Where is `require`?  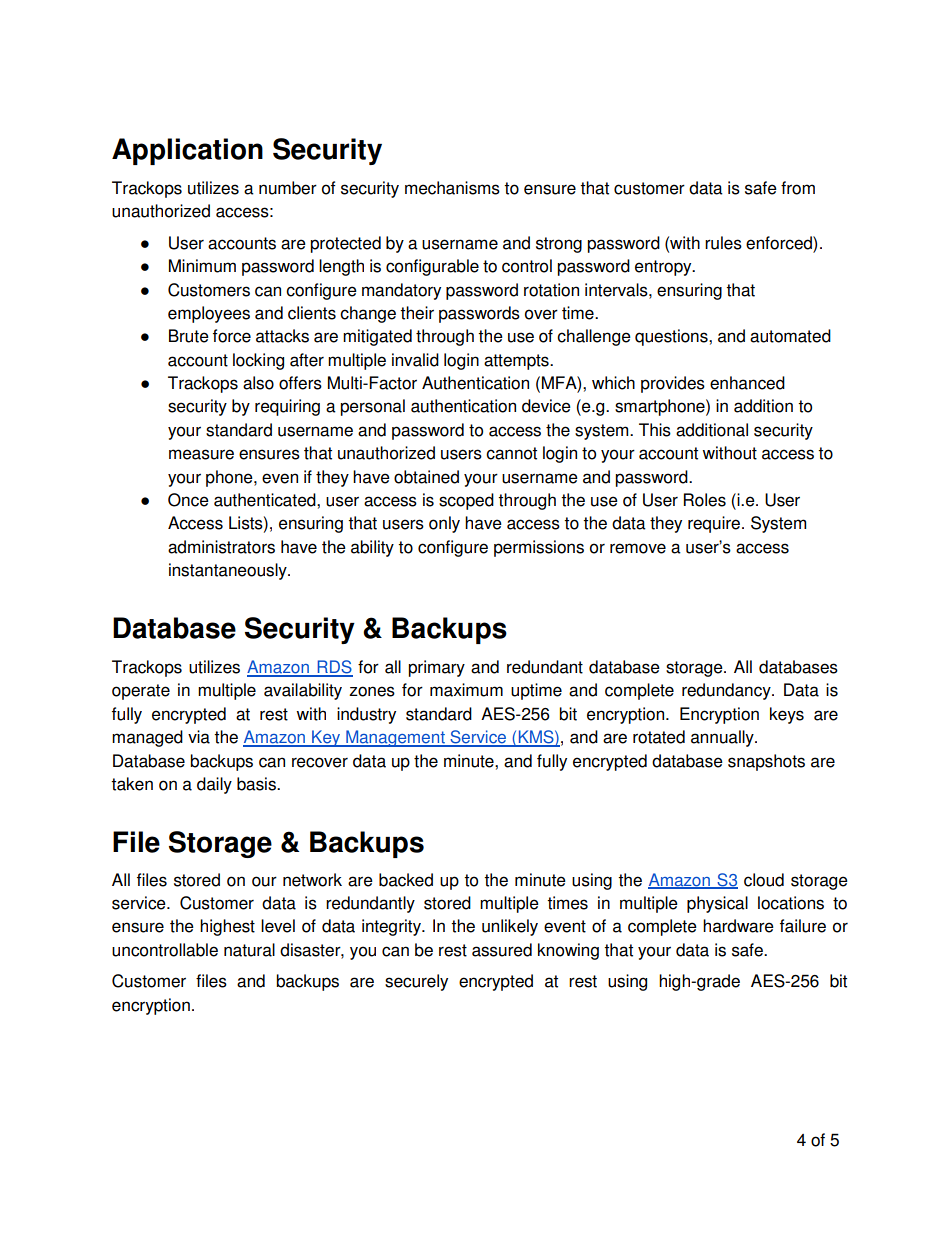 require is located at coordinates (714, 524).
